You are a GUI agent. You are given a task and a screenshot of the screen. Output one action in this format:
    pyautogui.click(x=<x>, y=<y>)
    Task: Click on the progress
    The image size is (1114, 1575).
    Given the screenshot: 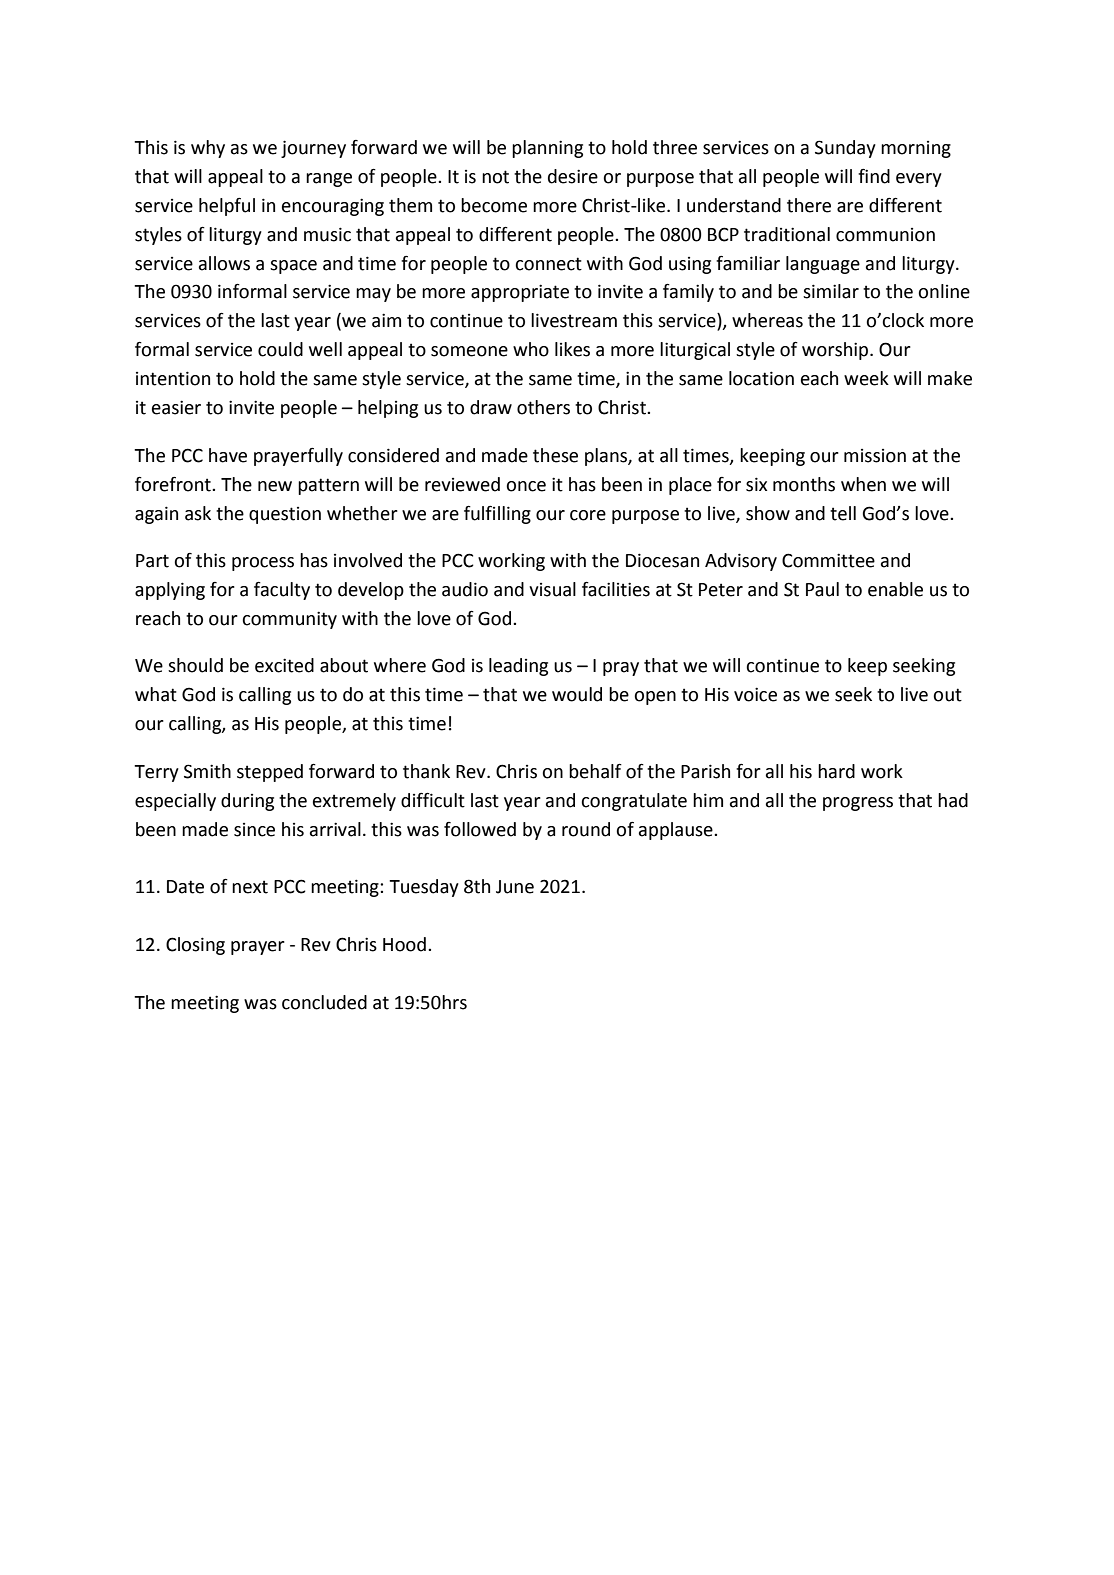 What is the action you would take?
    pyautogui.click(x=858, y=804)
